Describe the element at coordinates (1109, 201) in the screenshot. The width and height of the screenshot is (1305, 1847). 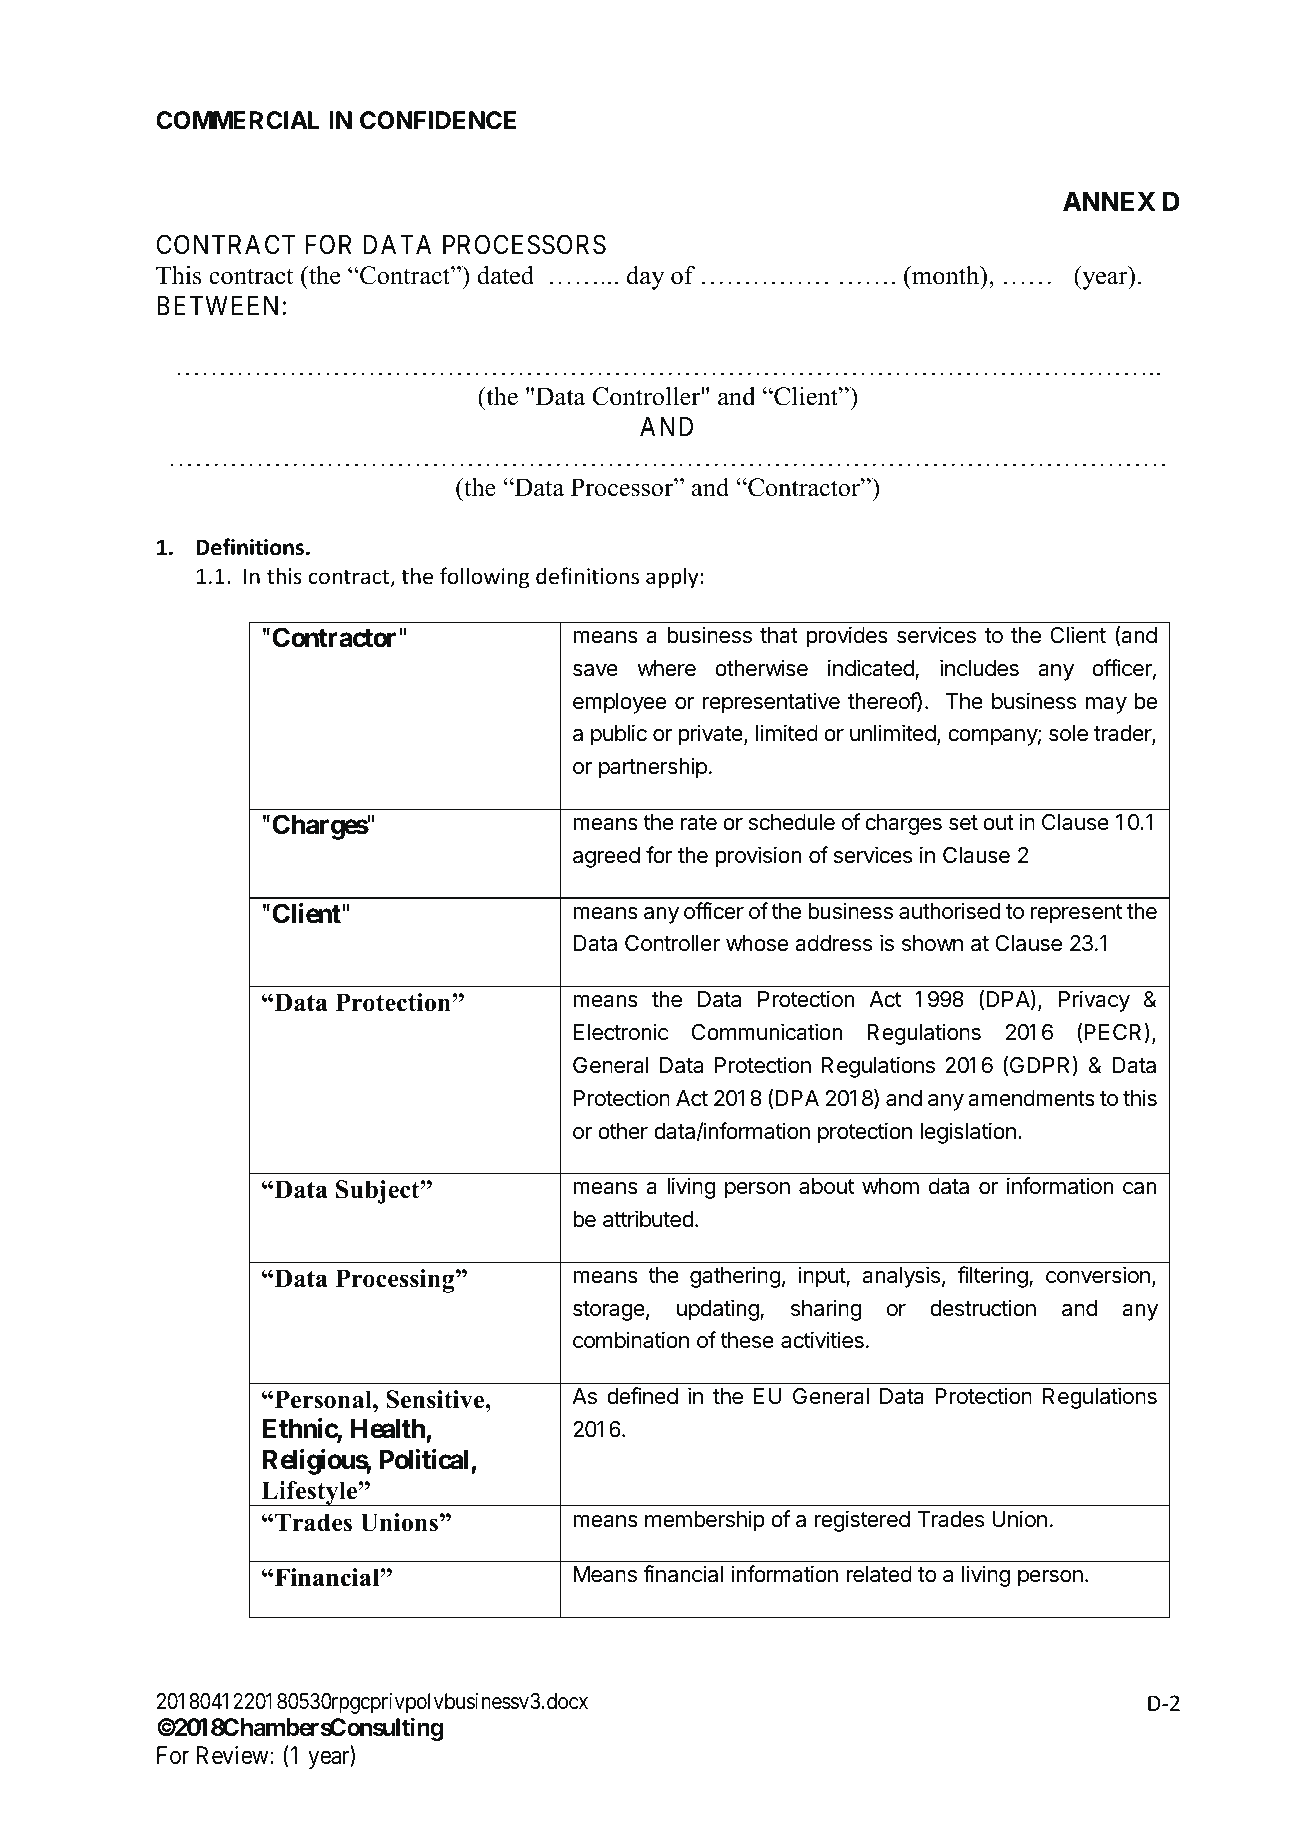
I see `ANNEX` at that location.
